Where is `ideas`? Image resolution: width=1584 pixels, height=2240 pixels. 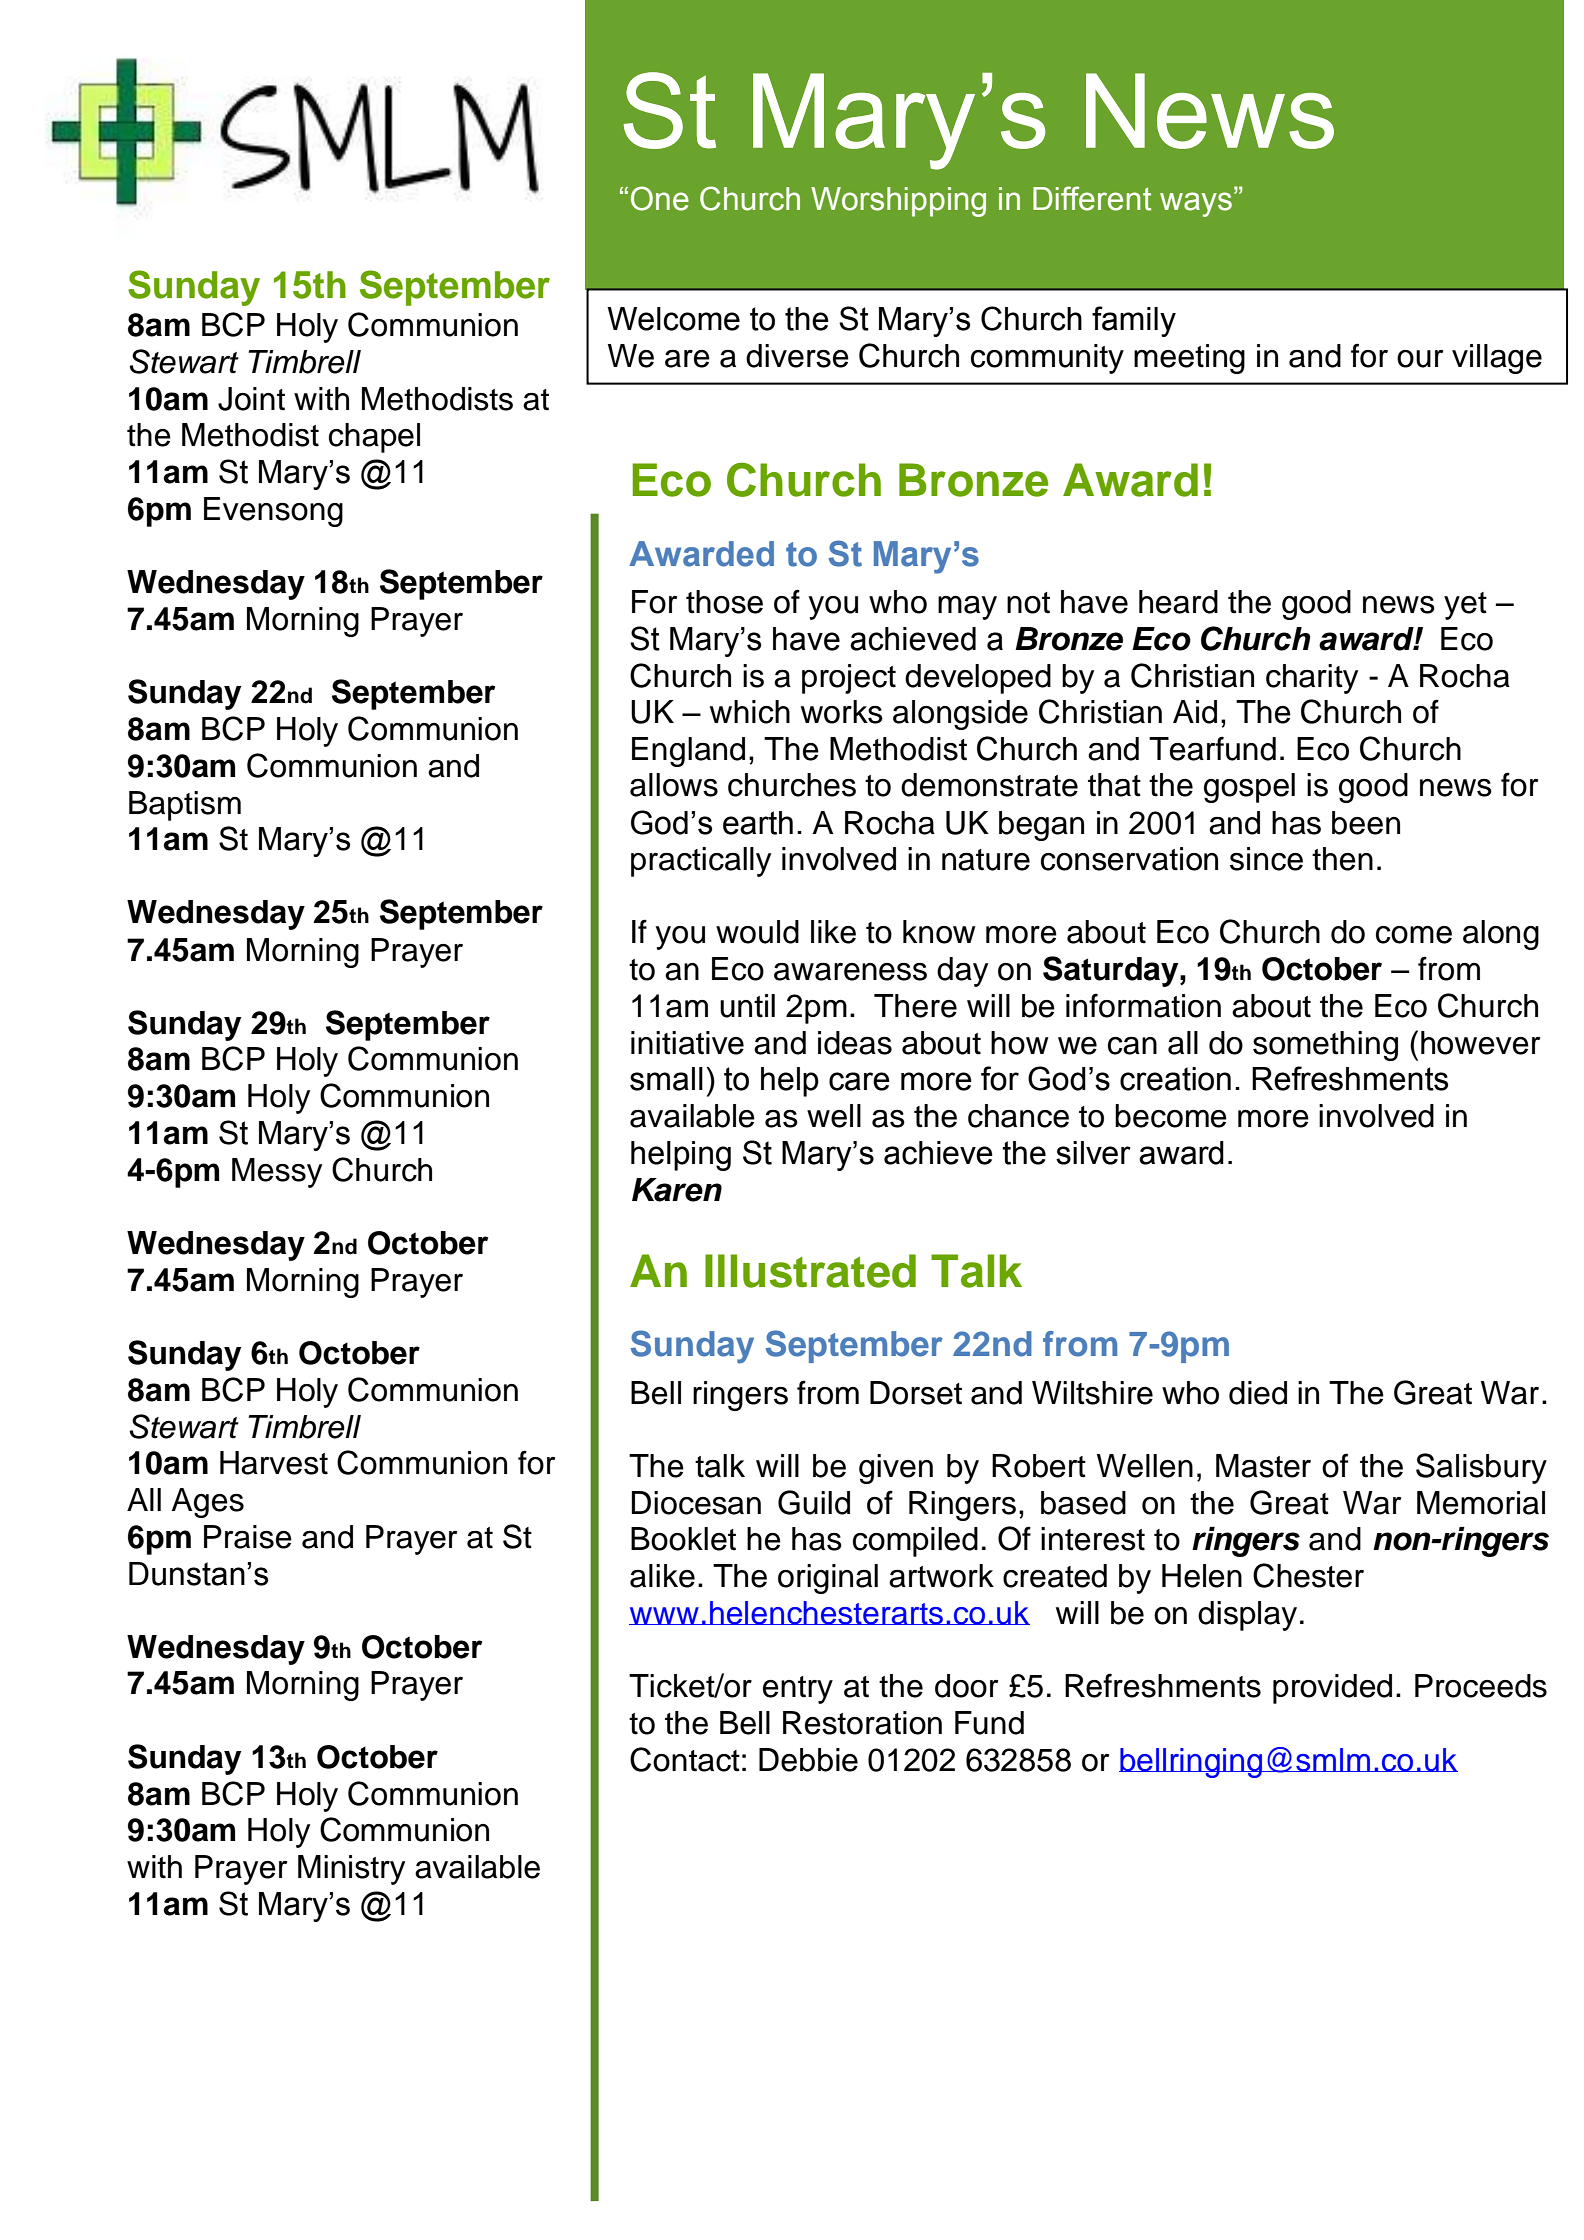 ideas is located at coordinates (855, 1043).
